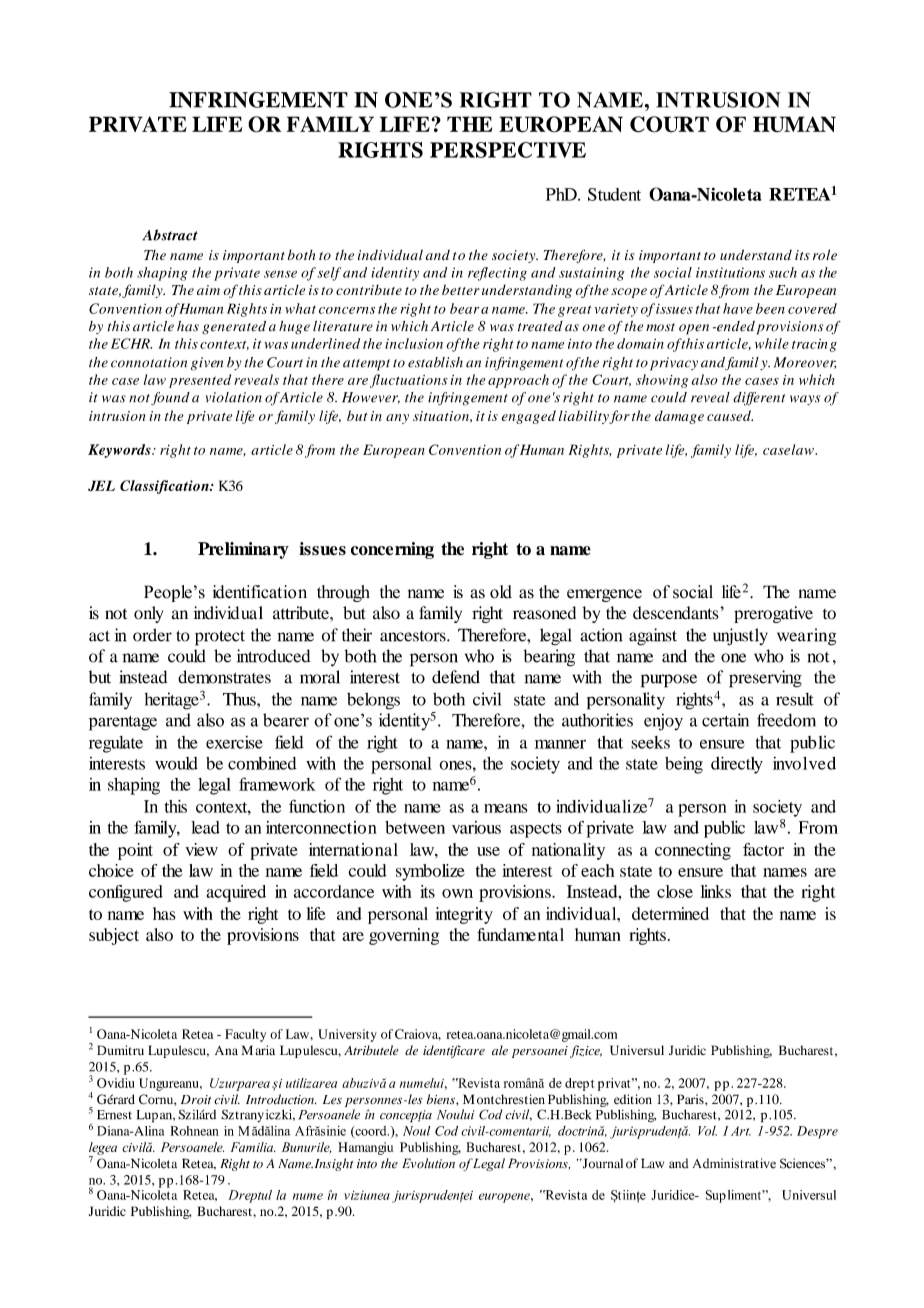  I want to click on Preliminary, so click(243, 550).
